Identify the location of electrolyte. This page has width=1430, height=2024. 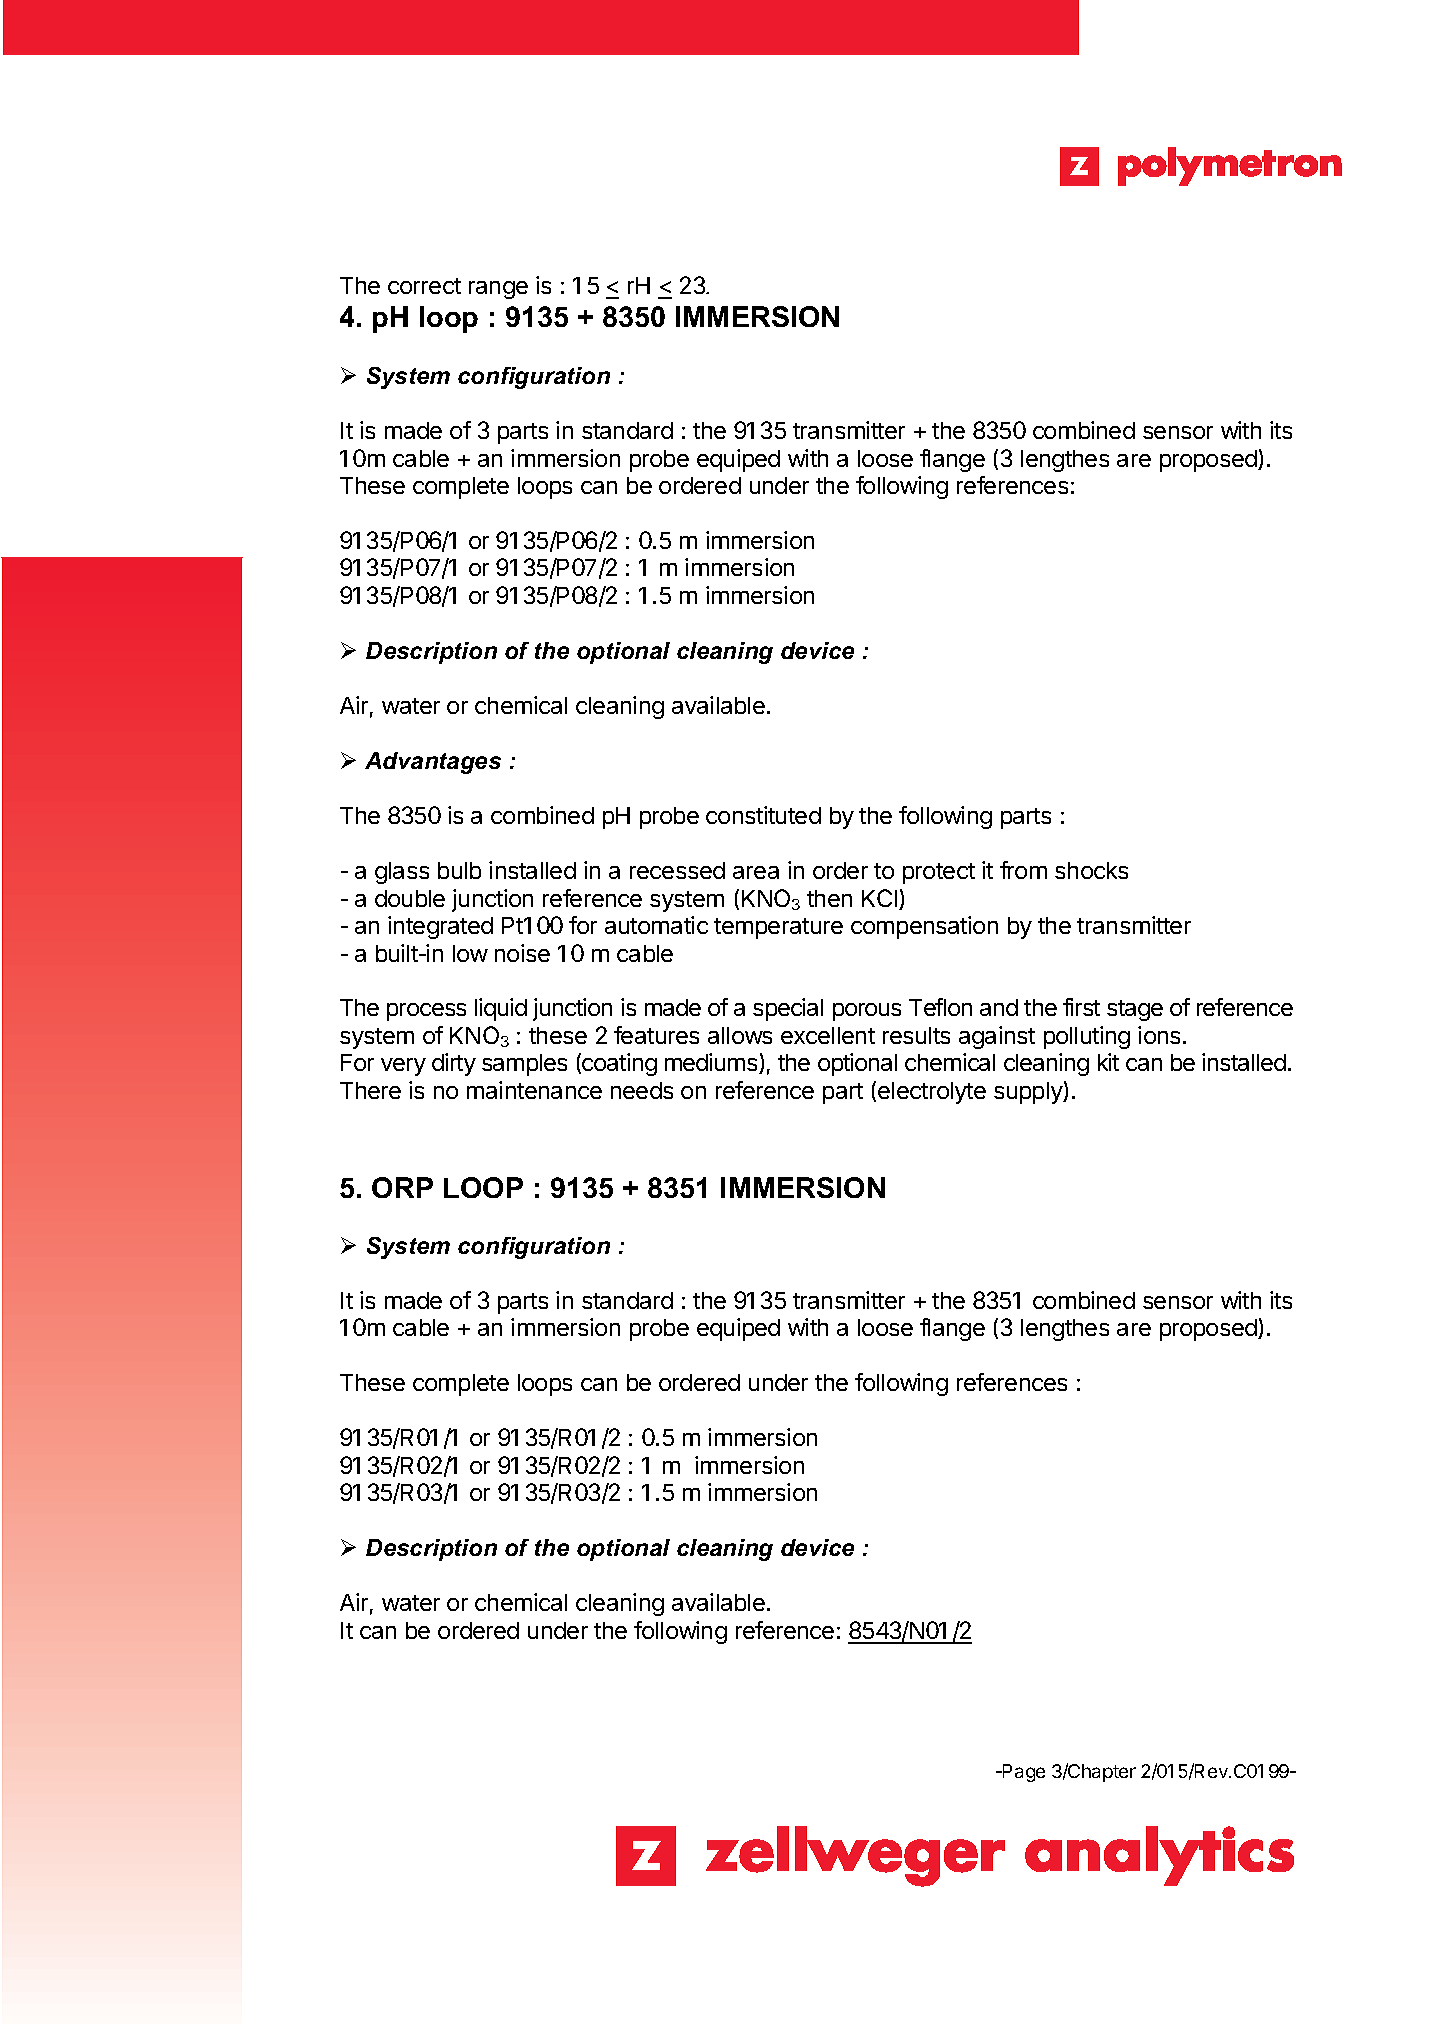
(932, 1093).
